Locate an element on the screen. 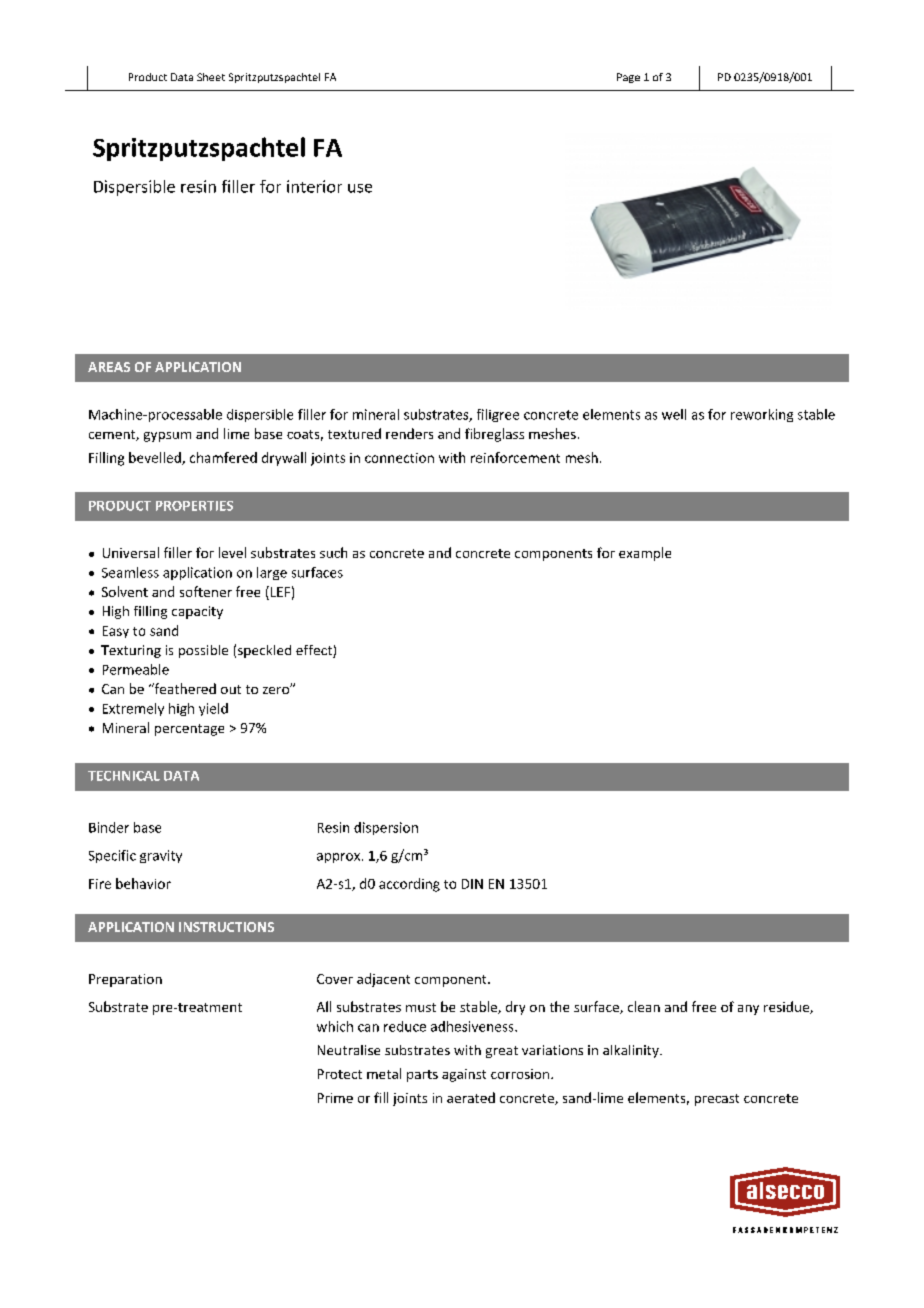  gravity is located at coordinates (161, 856).
